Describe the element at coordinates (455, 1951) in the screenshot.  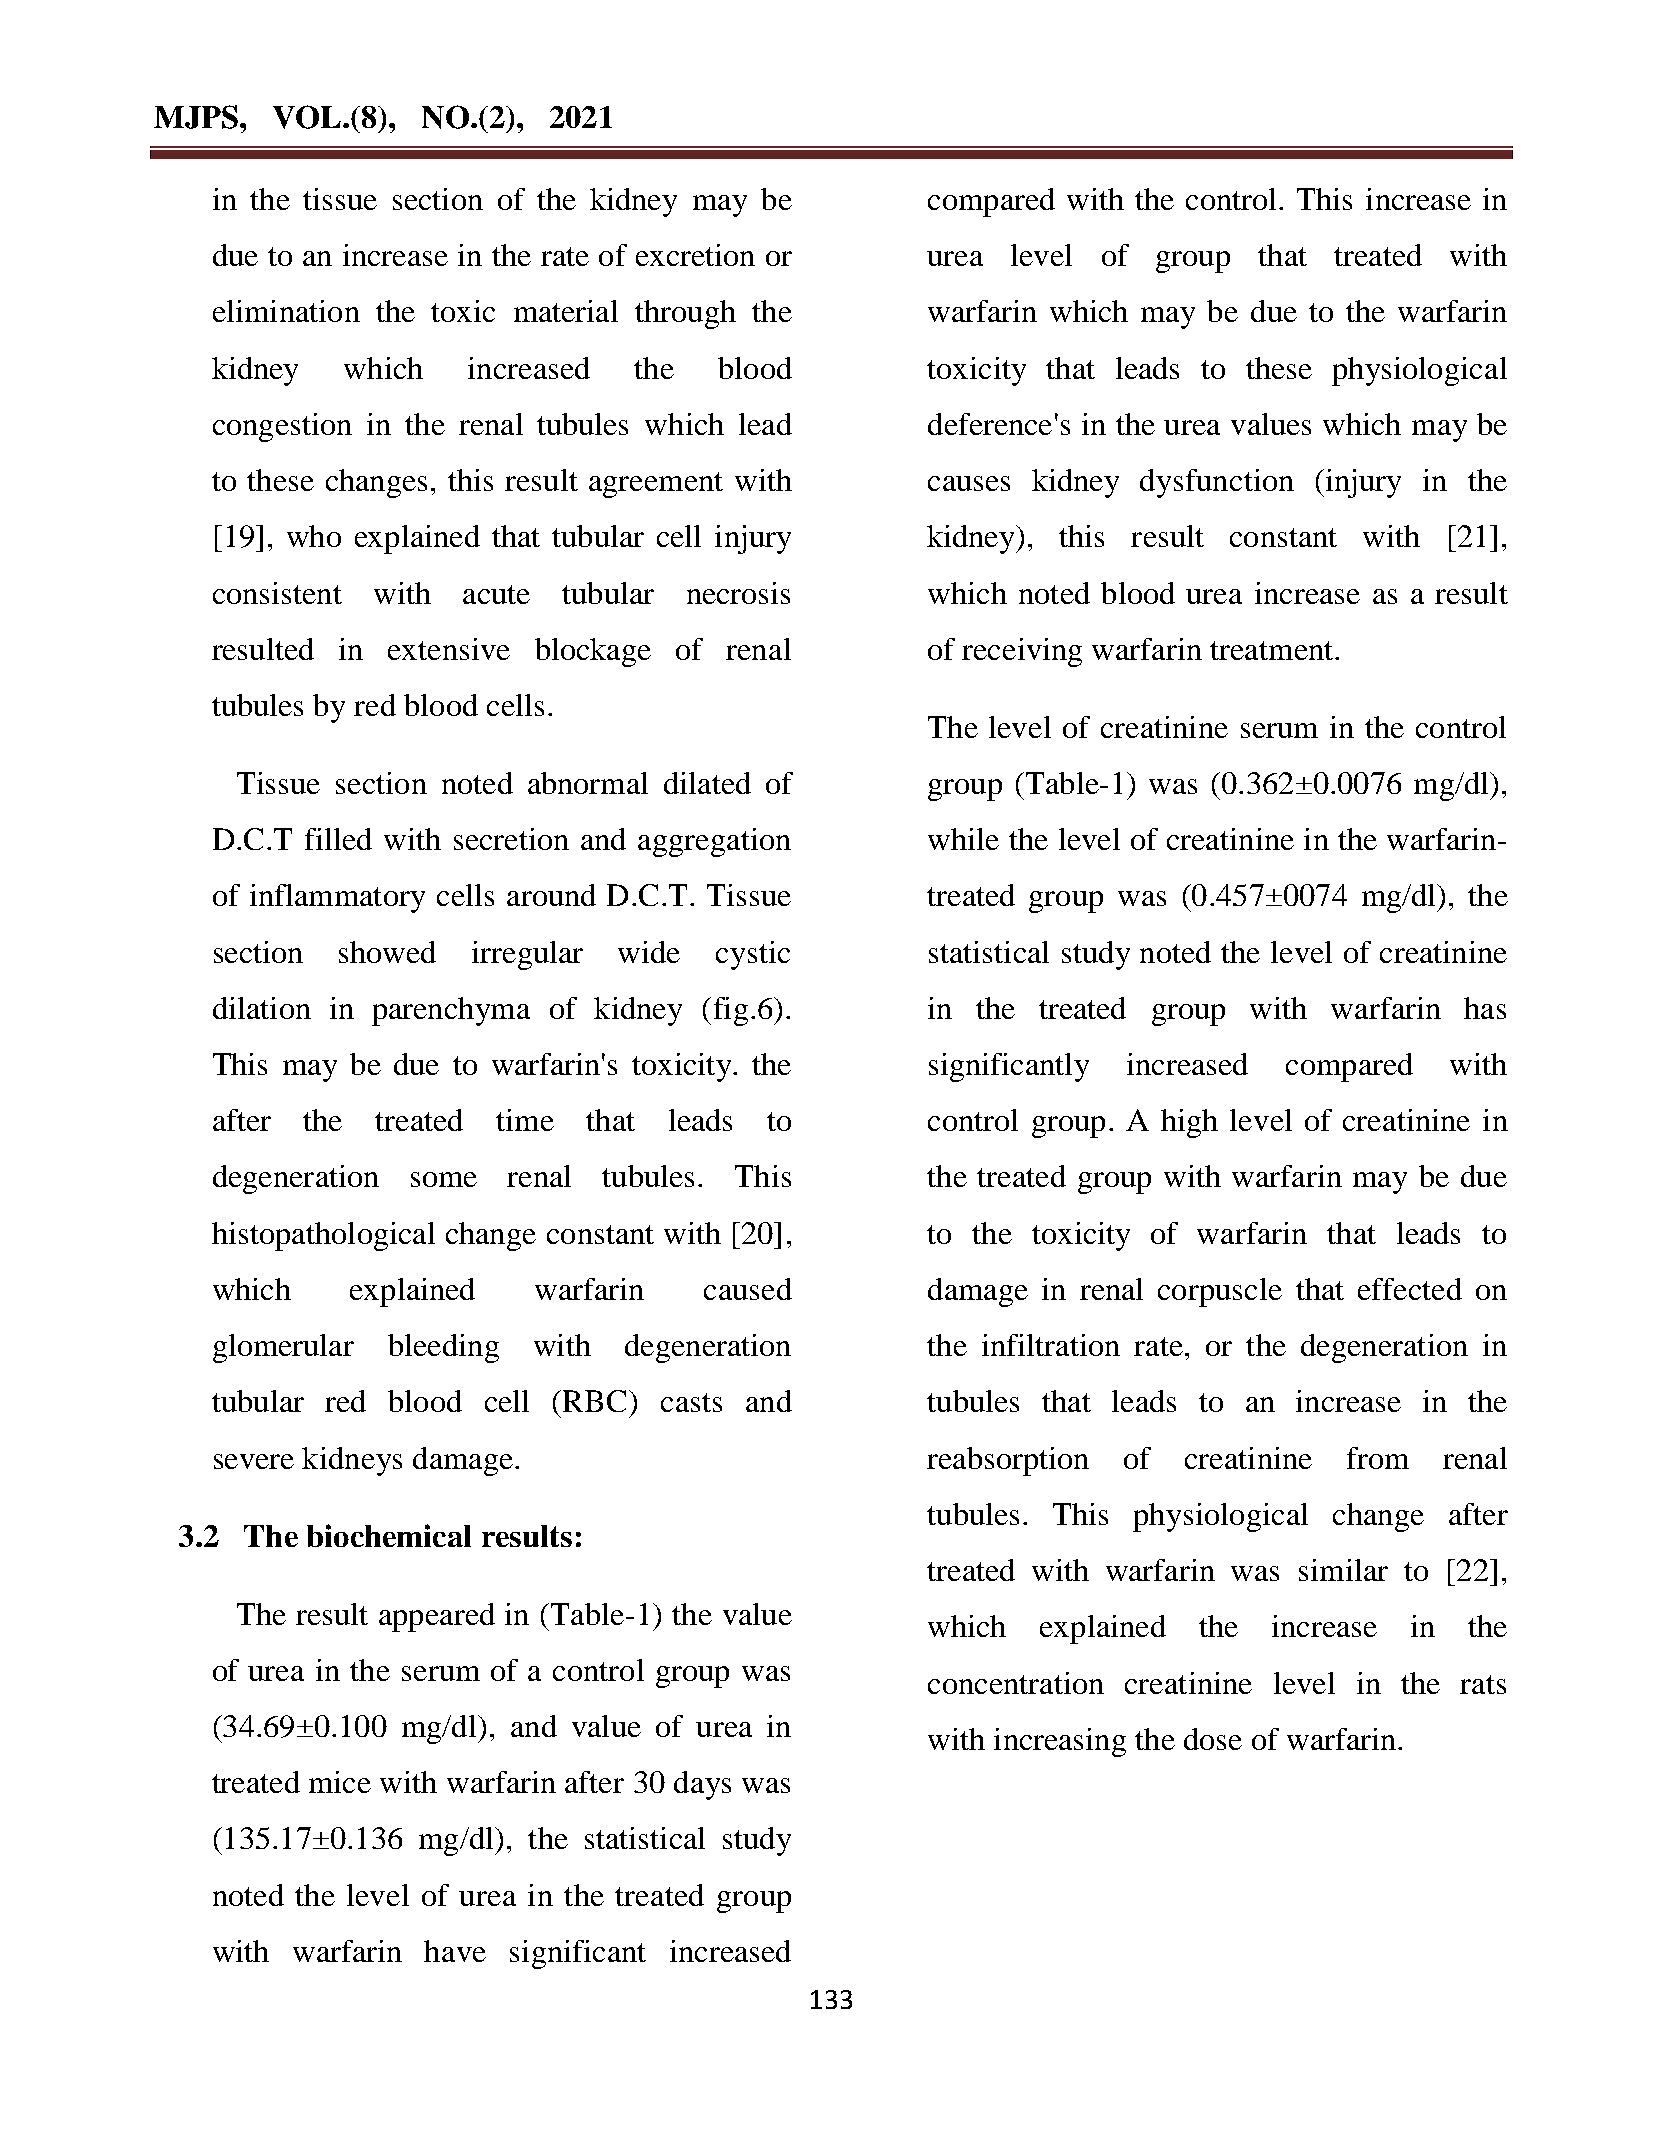
I see `have` at that location.
